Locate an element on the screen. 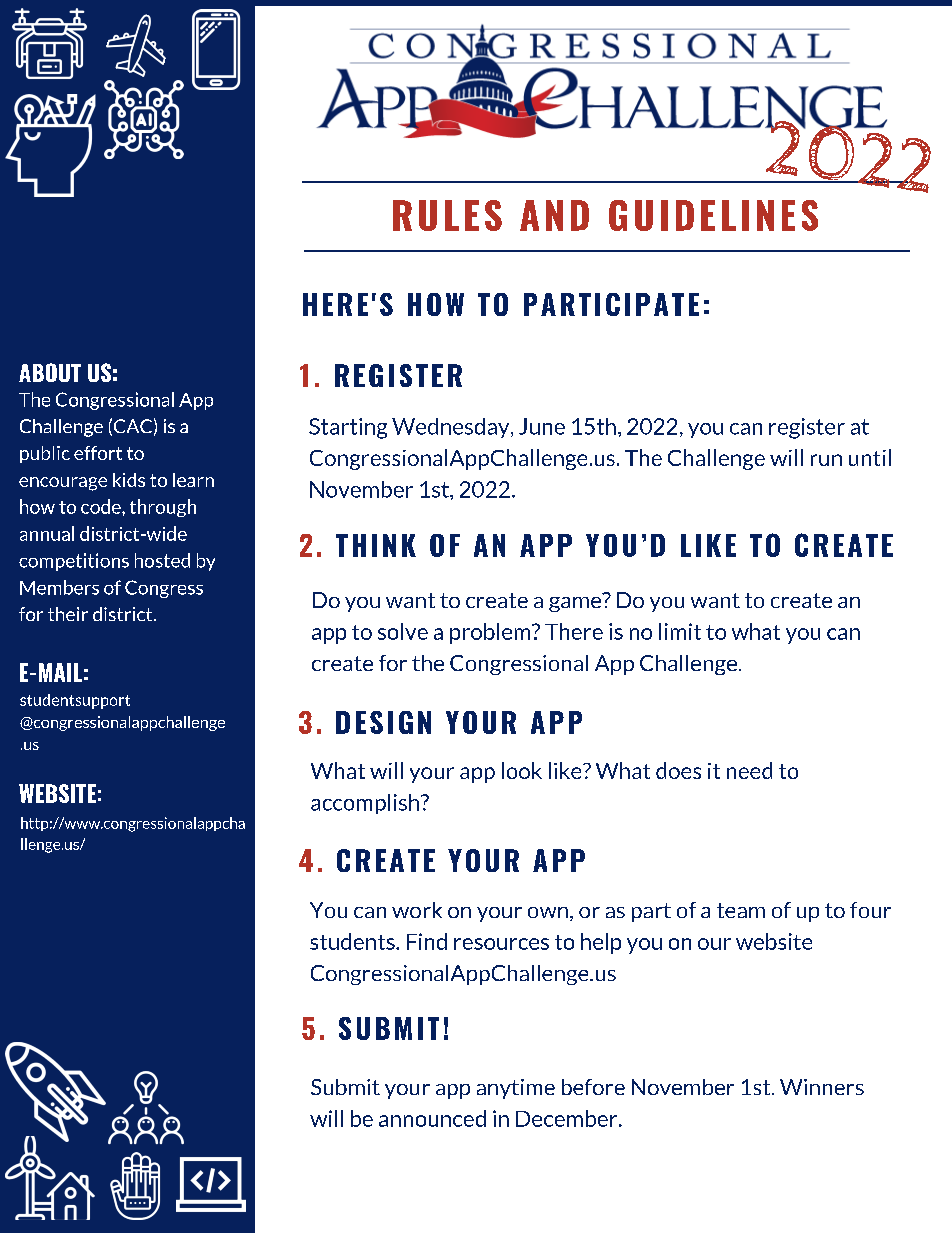  announced is located at coordinates (432, 1118).
